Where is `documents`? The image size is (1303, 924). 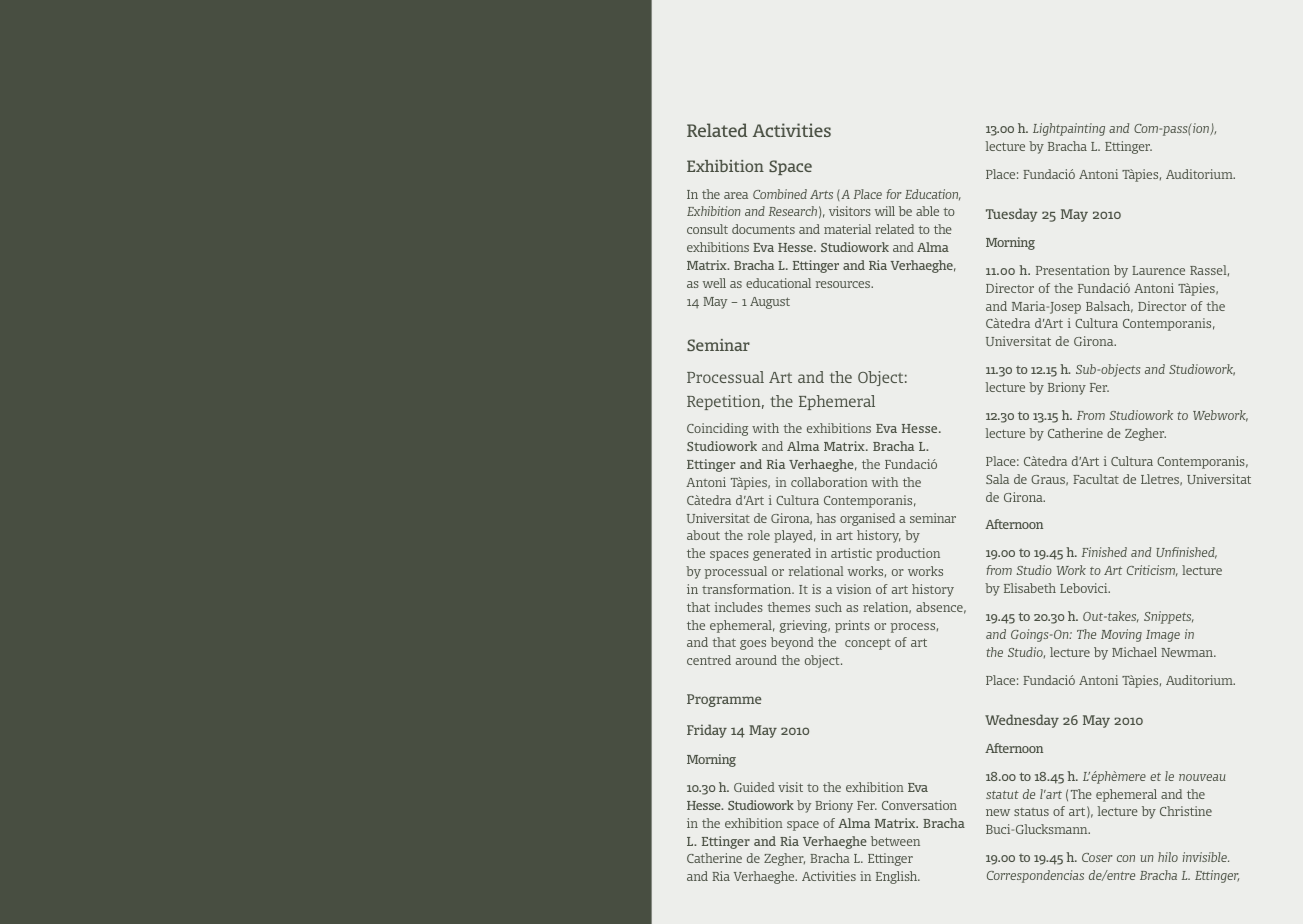
documents is located at coordinates (763, 229).
